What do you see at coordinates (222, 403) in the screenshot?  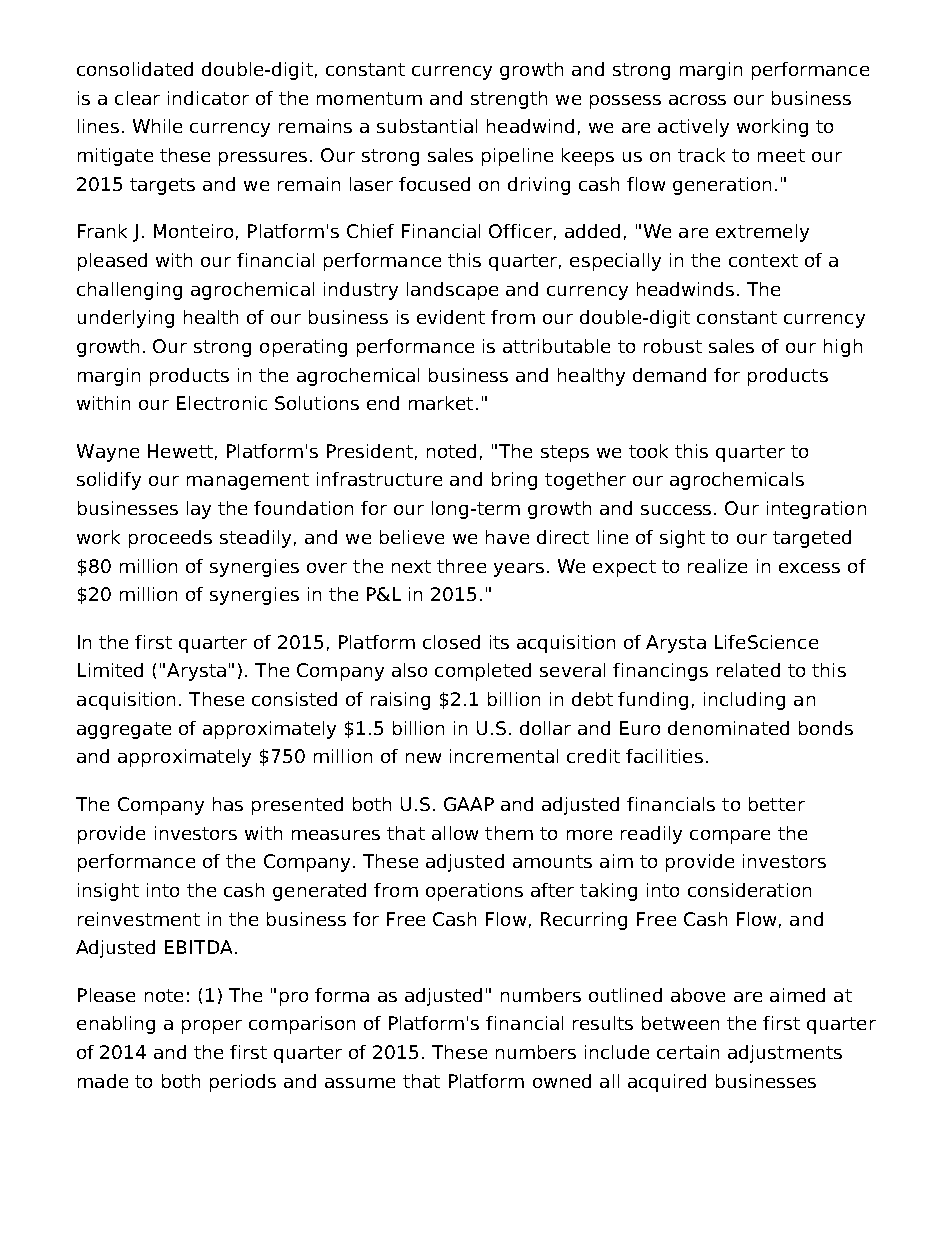 I see `Electronic` at bounding box center [222, 403].
